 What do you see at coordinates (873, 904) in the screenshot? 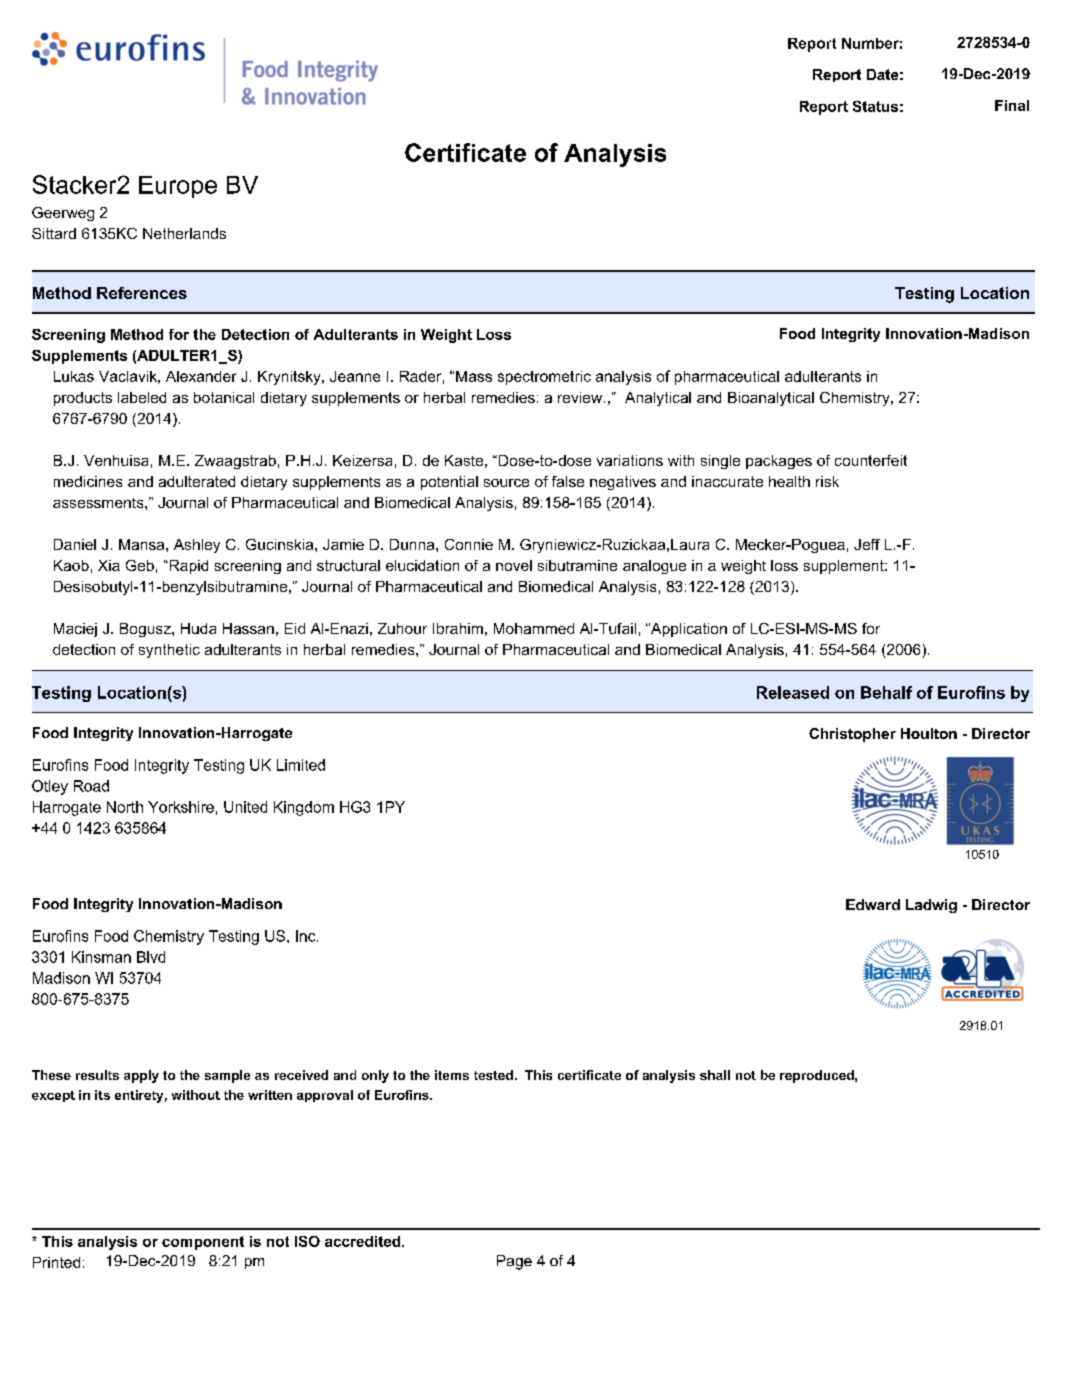
I see `Edward` at bounding box center [873, 904].
